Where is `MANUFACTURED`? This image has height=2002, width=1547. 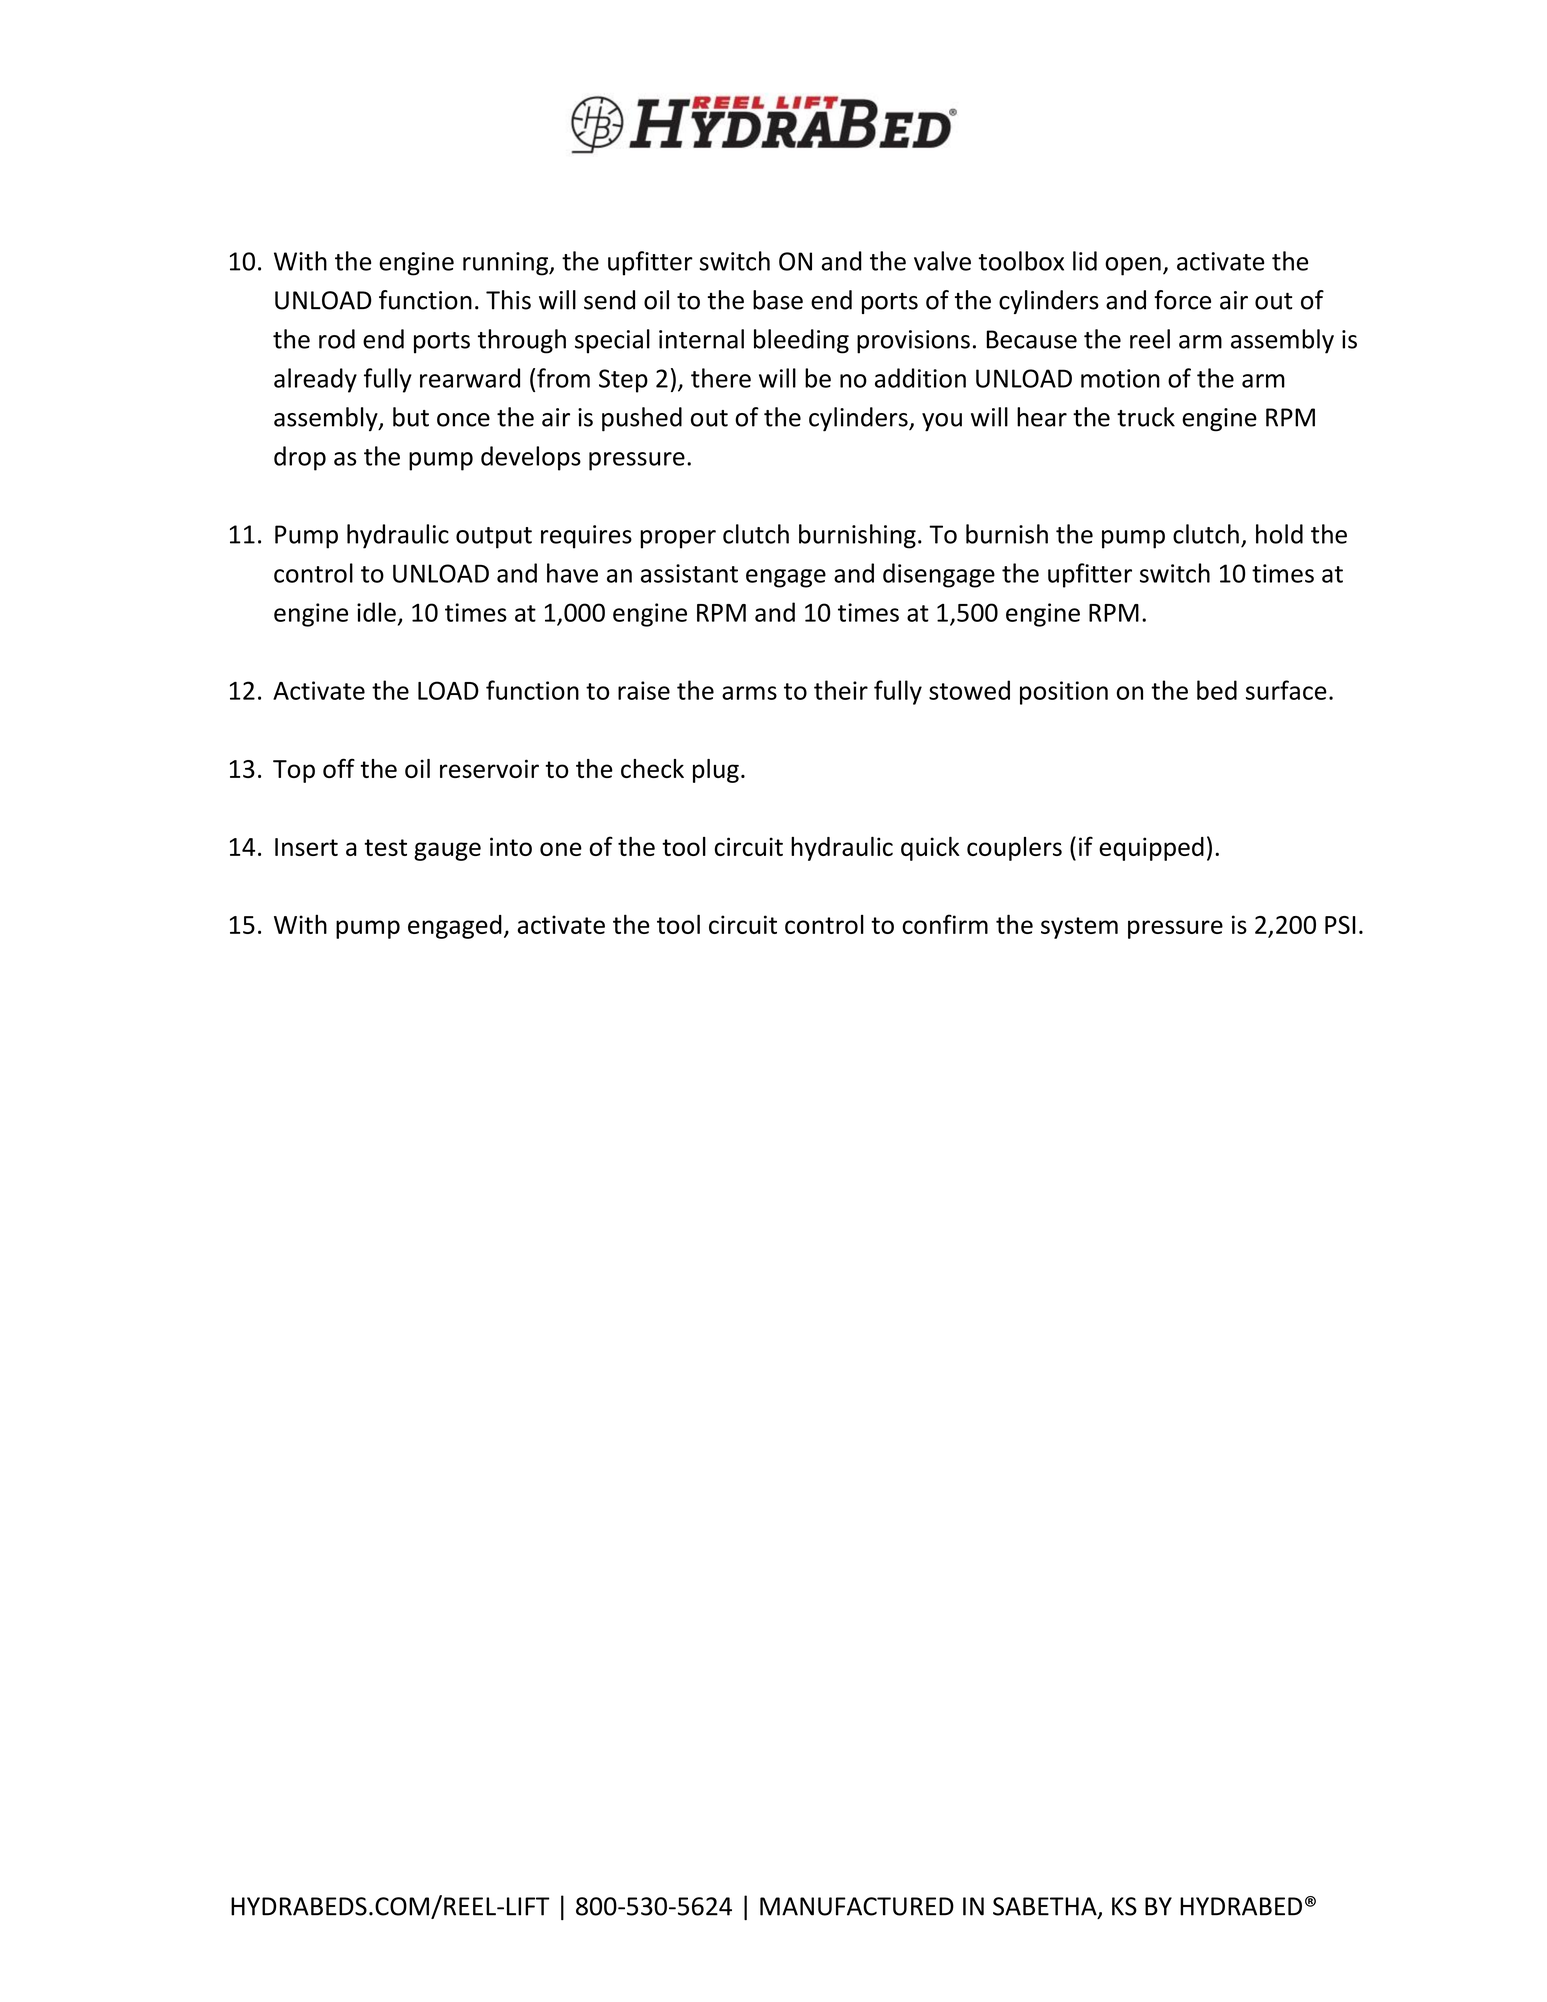
MANUFACTURED is located at coordinates (857, 1906).
